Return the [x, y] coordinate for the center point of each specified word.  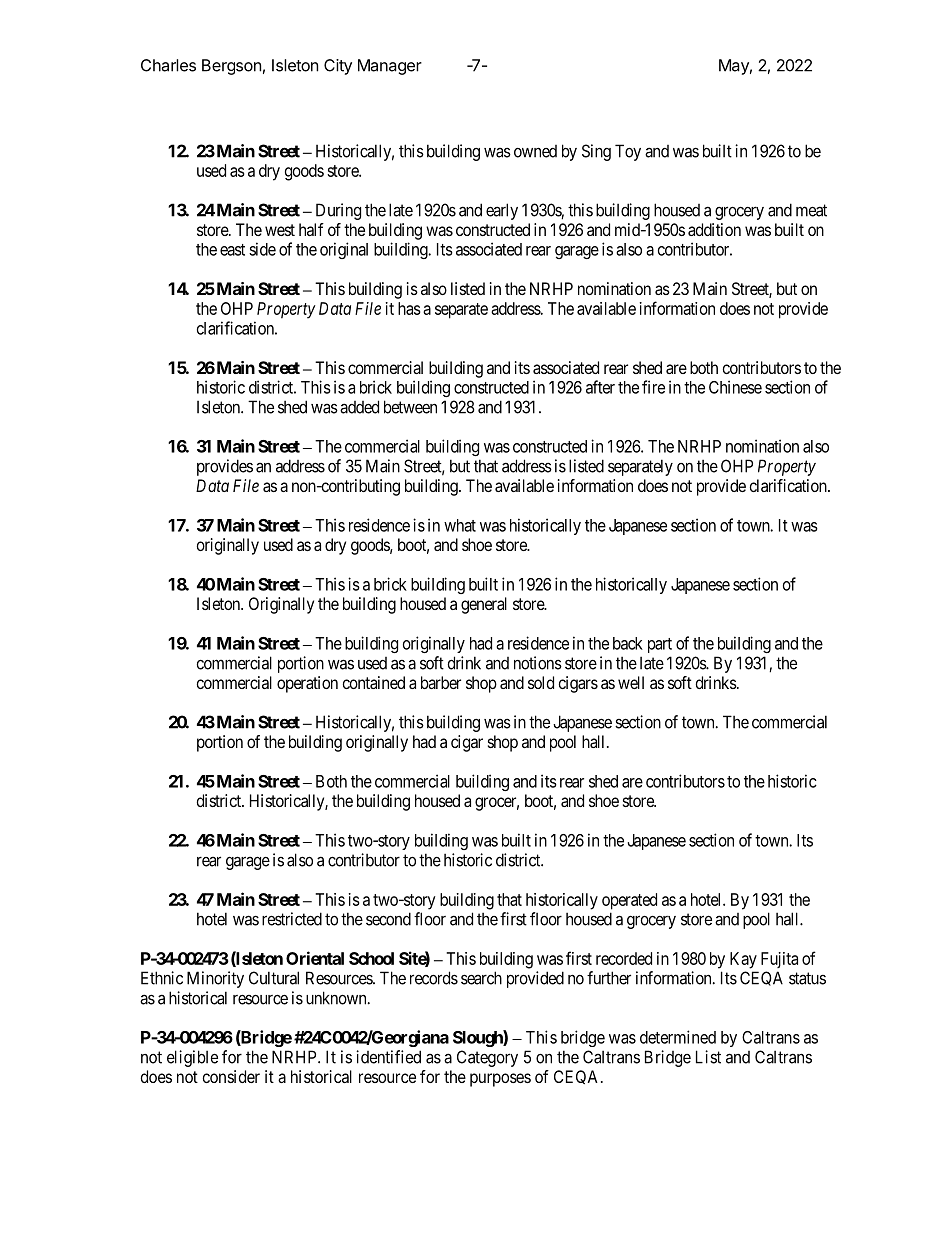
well [631, 682]
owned [535, 151]
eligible [192, 1058]
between [410, 407]
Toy [628, 152]
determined [678, 1037]
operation [307, 684]
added [359, 407]
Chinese [735, 387]
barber [441, 682]
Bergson [231, 67]
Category [487, 1058]
